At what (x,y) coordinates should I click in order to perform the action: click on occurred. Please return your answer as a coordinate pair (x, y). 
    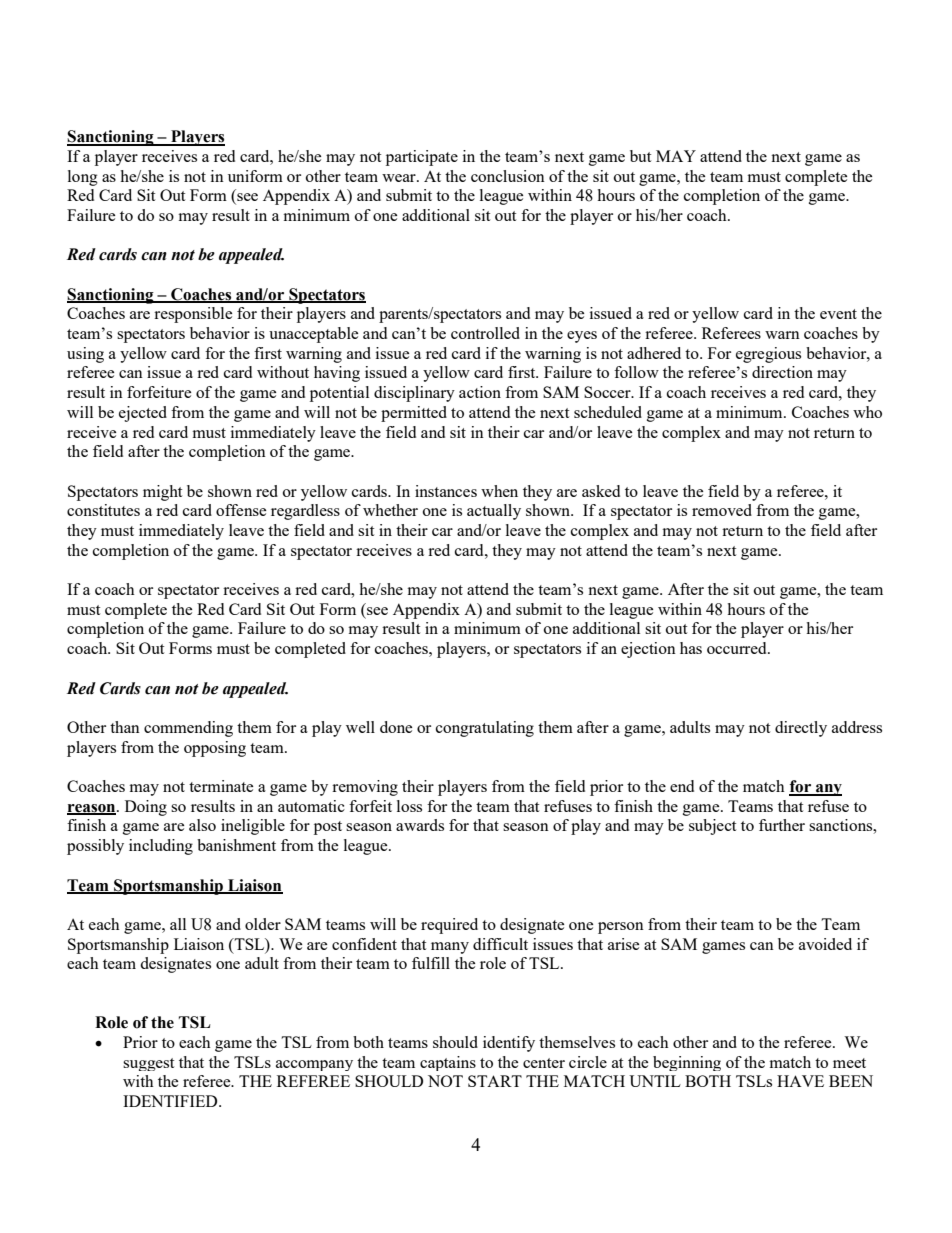
    Looking at the image, I should click on (738, 648).
